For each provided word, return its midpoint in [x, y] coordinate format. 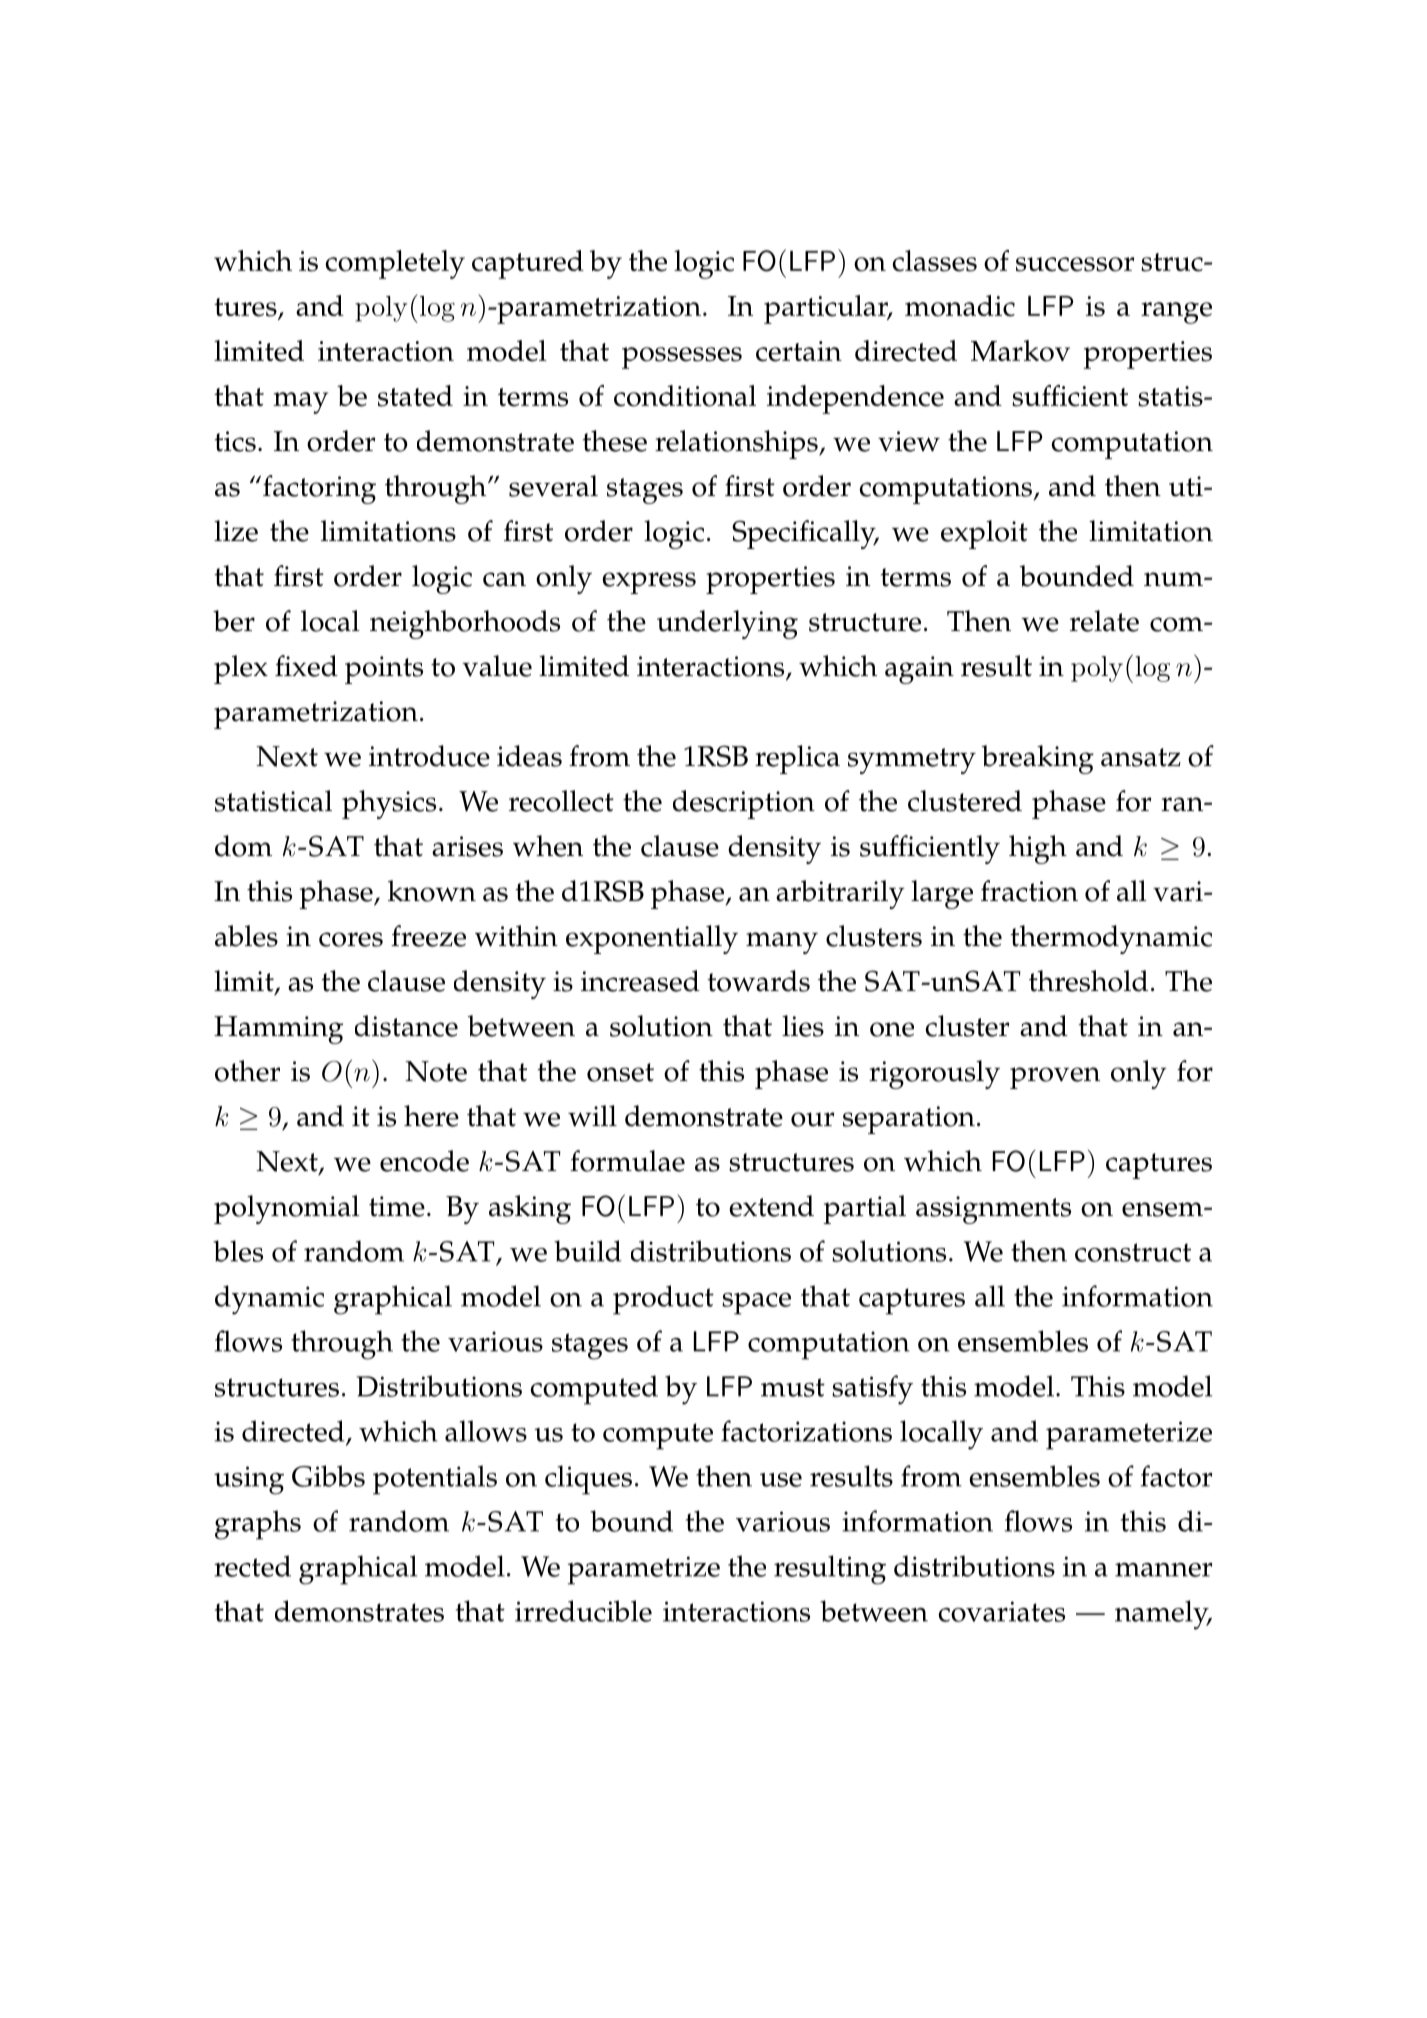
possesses [682, 358]
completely [395, 264]
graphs [258, 1525]
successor [1075, 264]
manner [1163, 1570]
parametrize [644, 1570]
